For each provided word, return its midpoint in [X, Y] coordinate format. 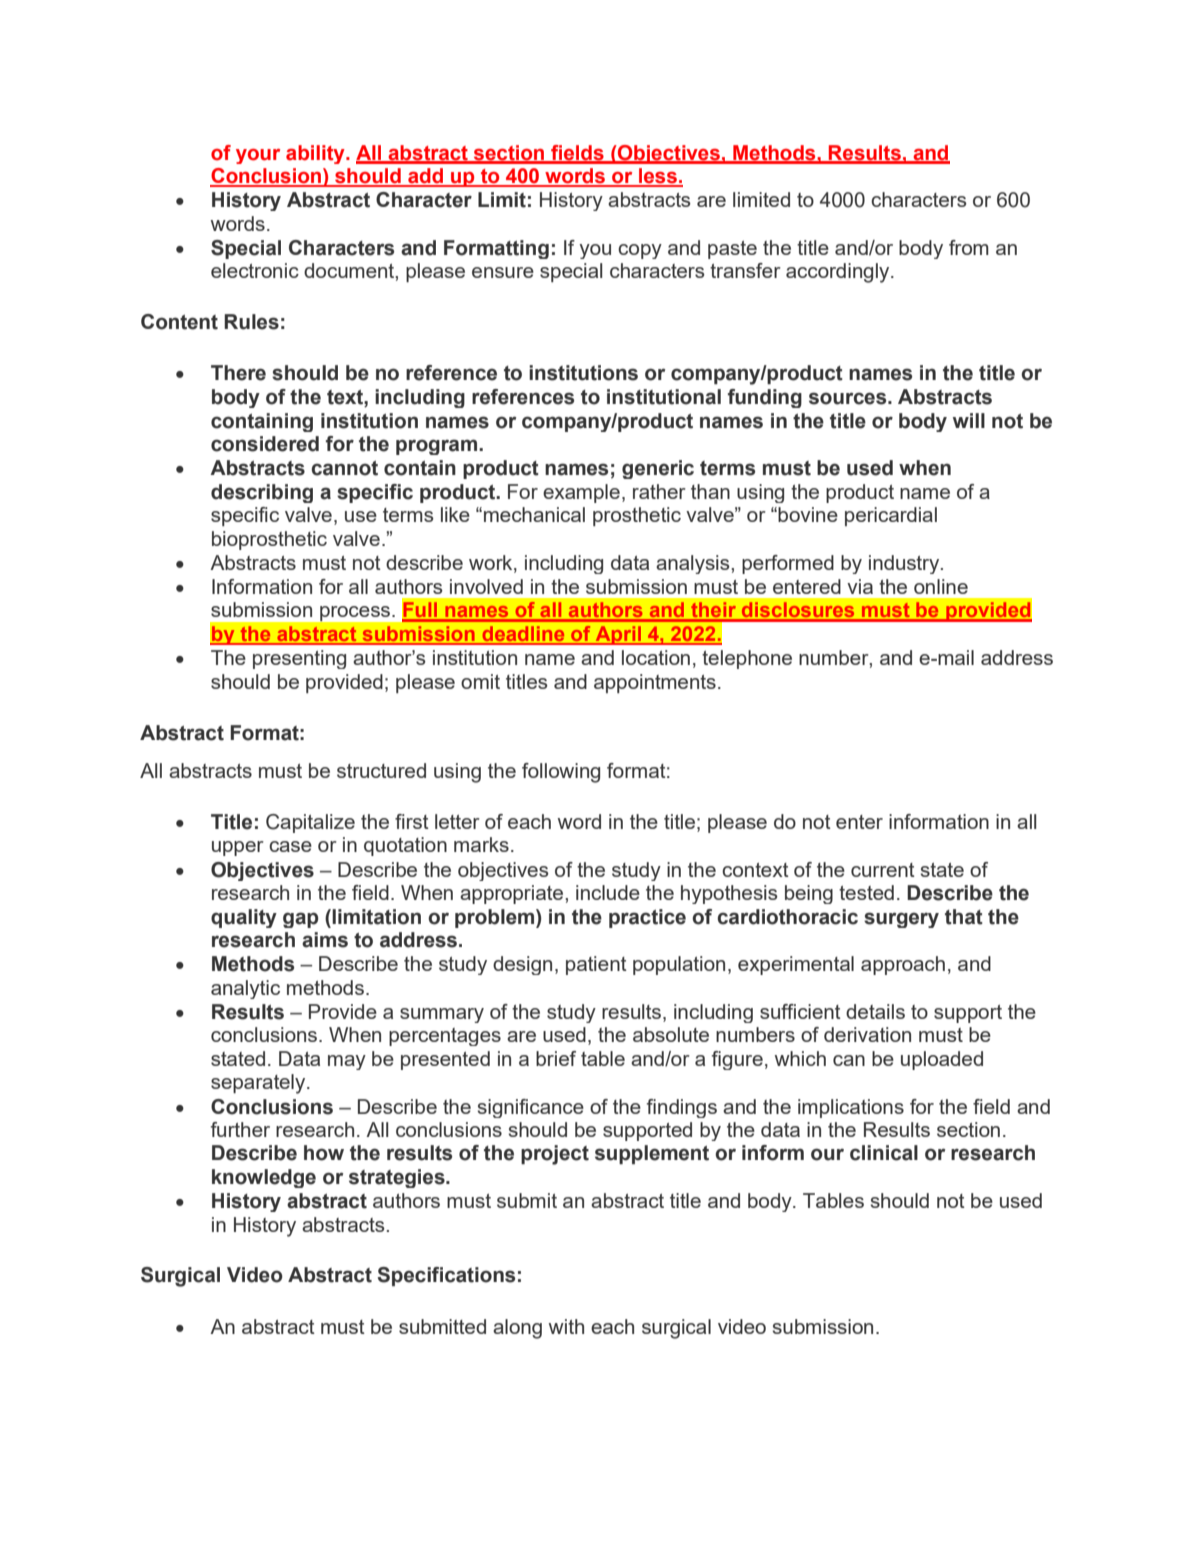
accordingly [839, 273]
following [561, 773]
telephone [747, 659]
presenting [299, 659]
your [258, 156]
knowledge [264, 1178]
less [658, 177]
